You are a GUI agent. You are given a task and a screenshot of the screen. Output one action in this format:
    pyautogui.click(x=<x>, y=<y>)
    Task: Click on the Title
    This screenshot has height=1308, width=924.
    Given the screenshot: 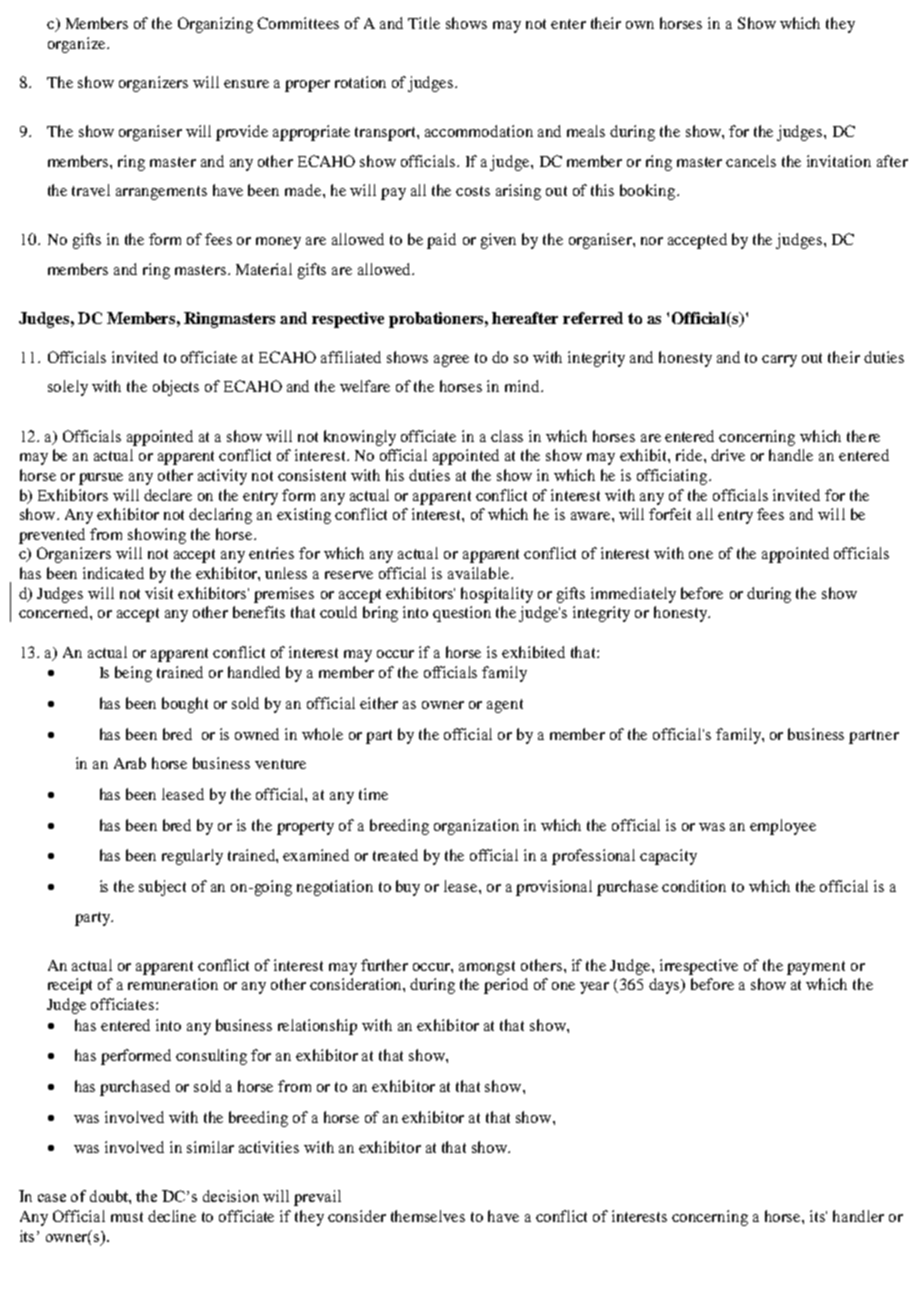 What is the action you would take?
    pyautogui.click(x=424, y=23)
